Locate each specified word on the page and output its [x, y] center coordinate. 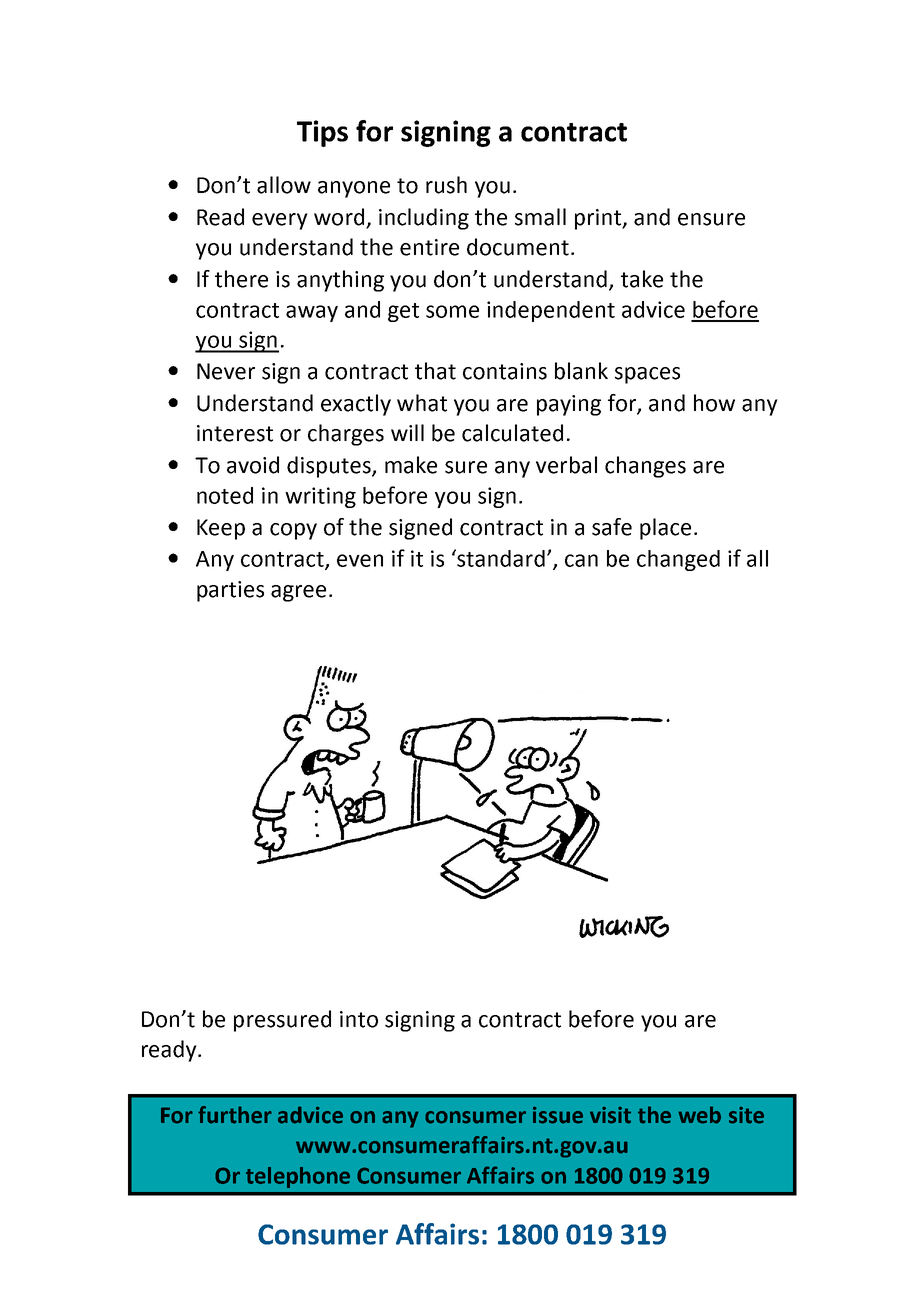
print [599, 219]
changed [678, 560]
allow [284, 185]
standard [500, 558]
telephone [298, 1177]
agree [298, 593]
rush [446, 185]
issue [558, 1115]
